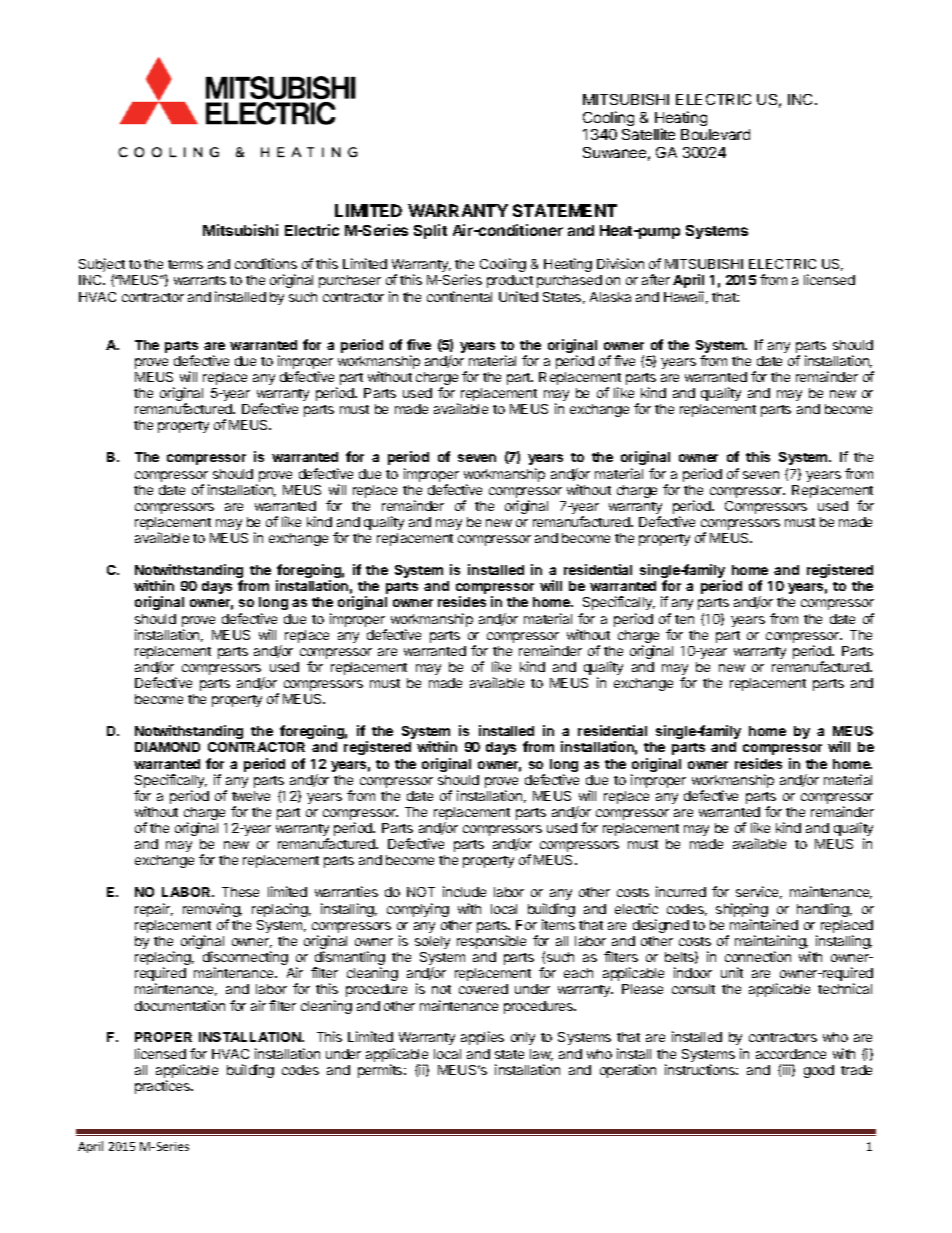 The height and width of the page is (1233, 952). Describe the element at coordinates (610, 297) in the page. I see `Alaska` at that location.
